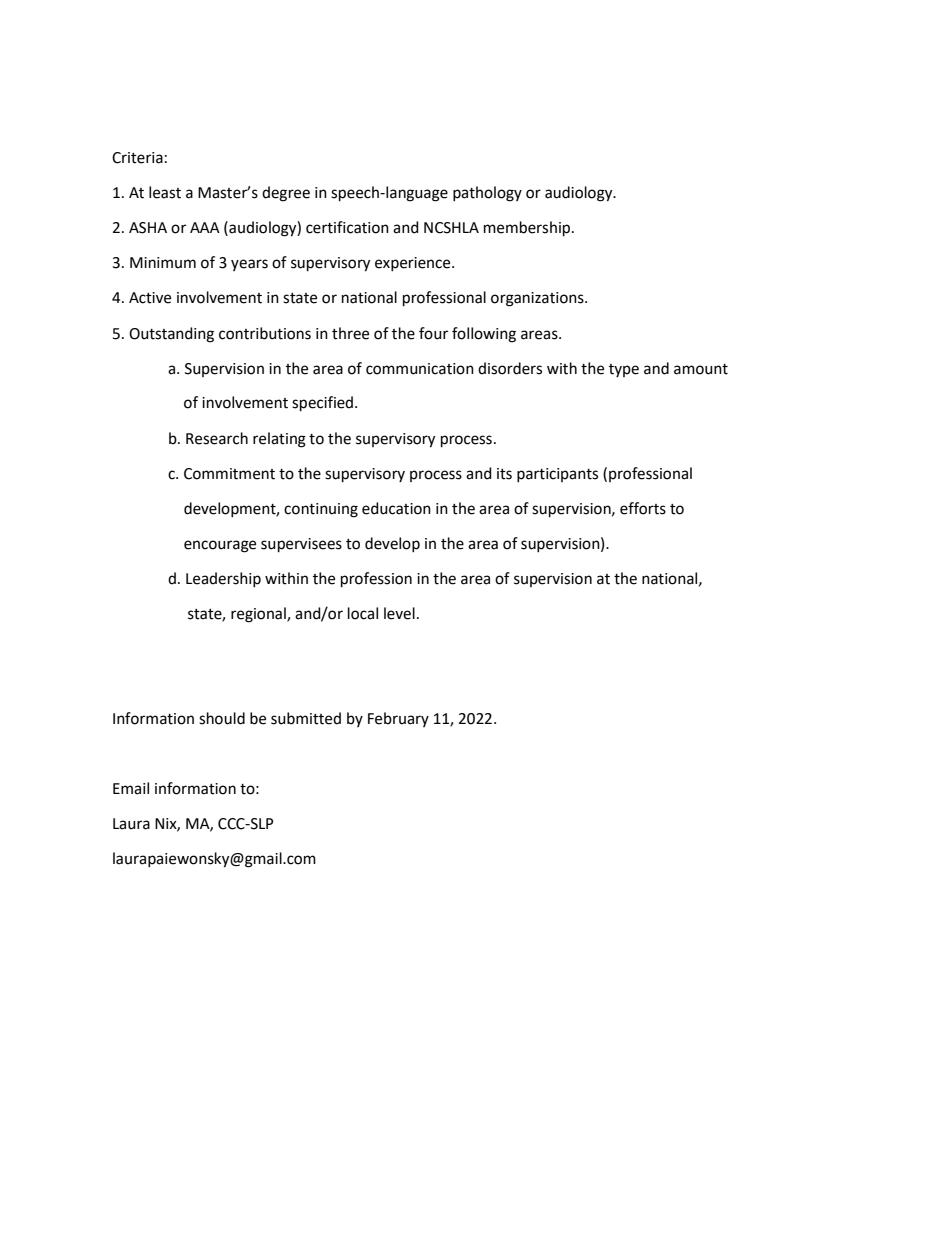 This document has width=952, height=1233. I want to click on pathology, so click(487, 194).
